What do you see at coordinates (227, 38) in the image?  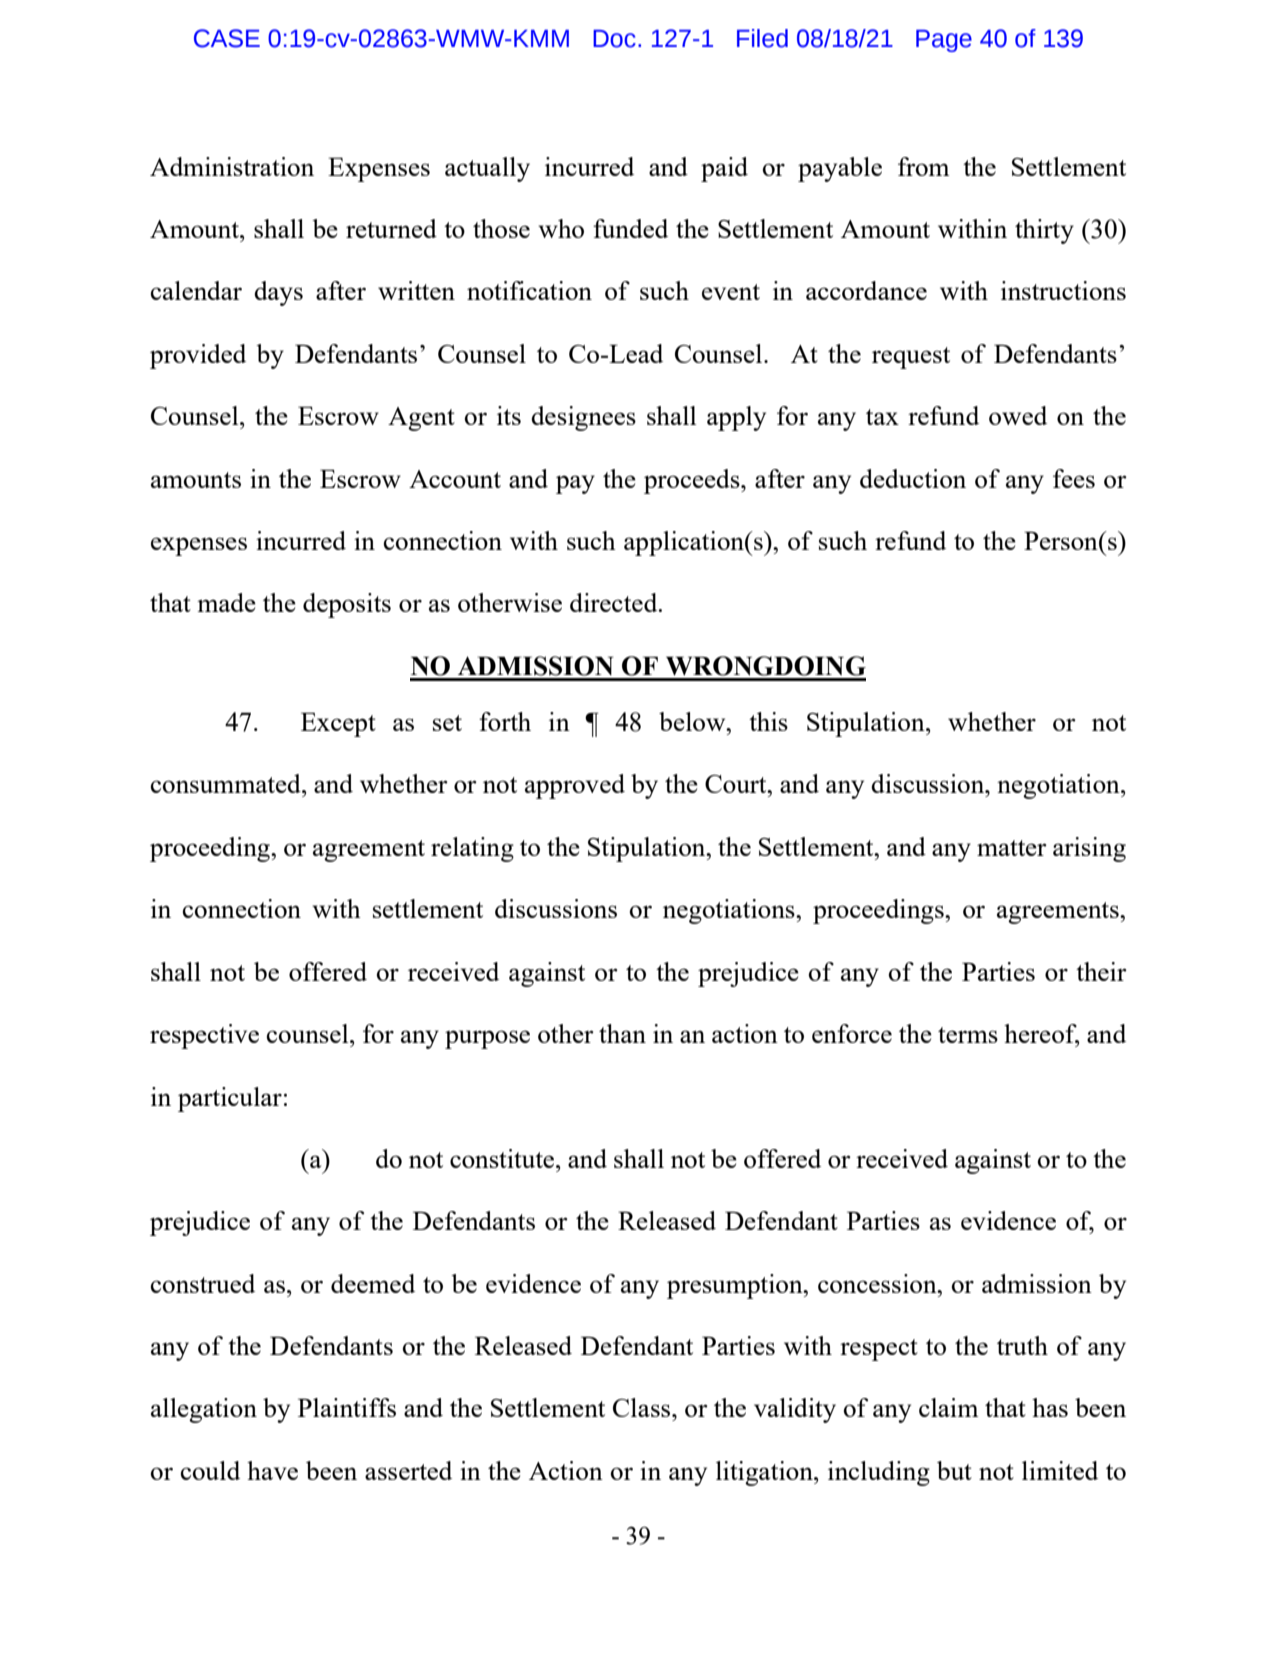 I see `CASE` at bounding box center [227, 38].
